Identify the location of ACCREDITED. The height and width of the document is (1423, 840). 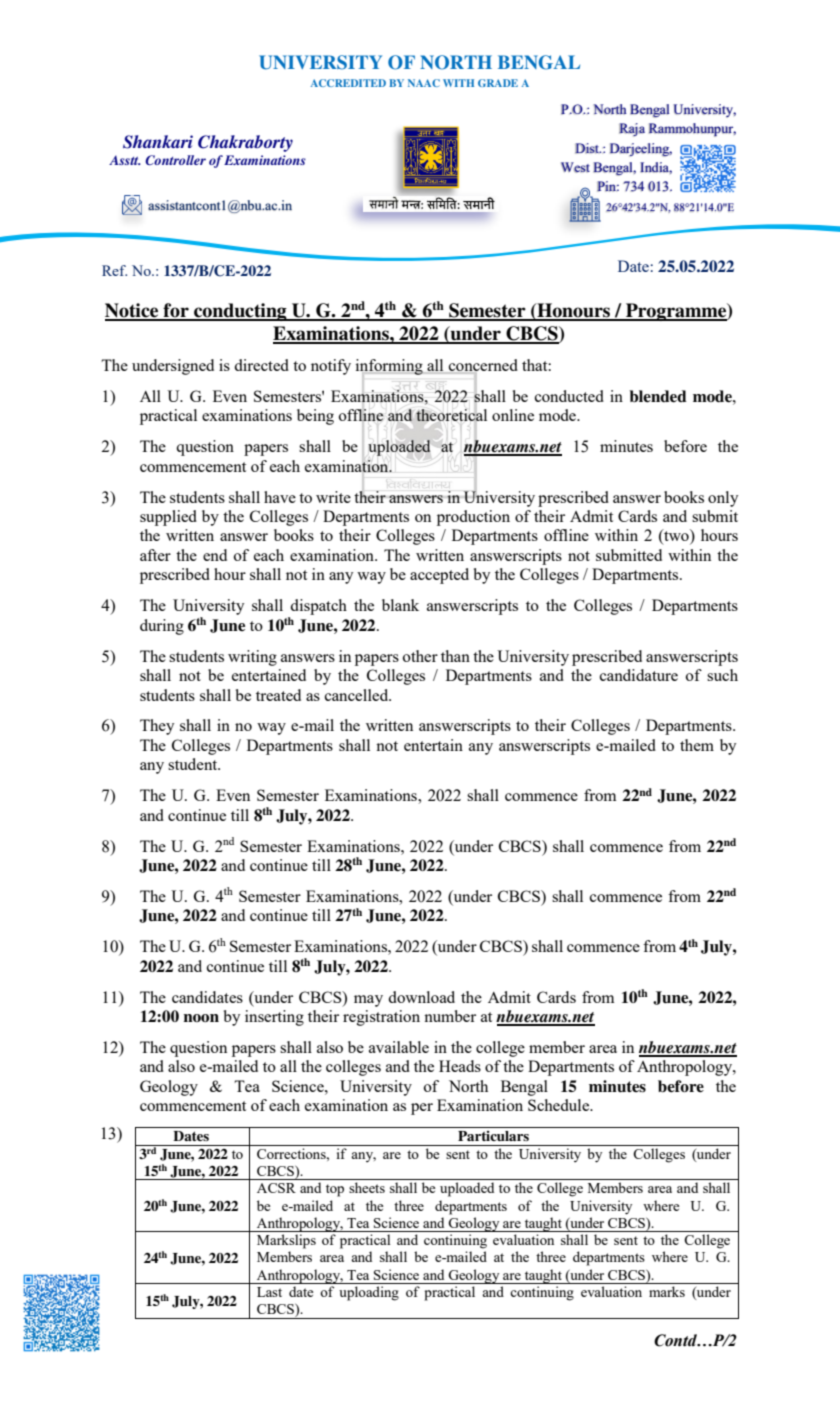
(348, 83).
